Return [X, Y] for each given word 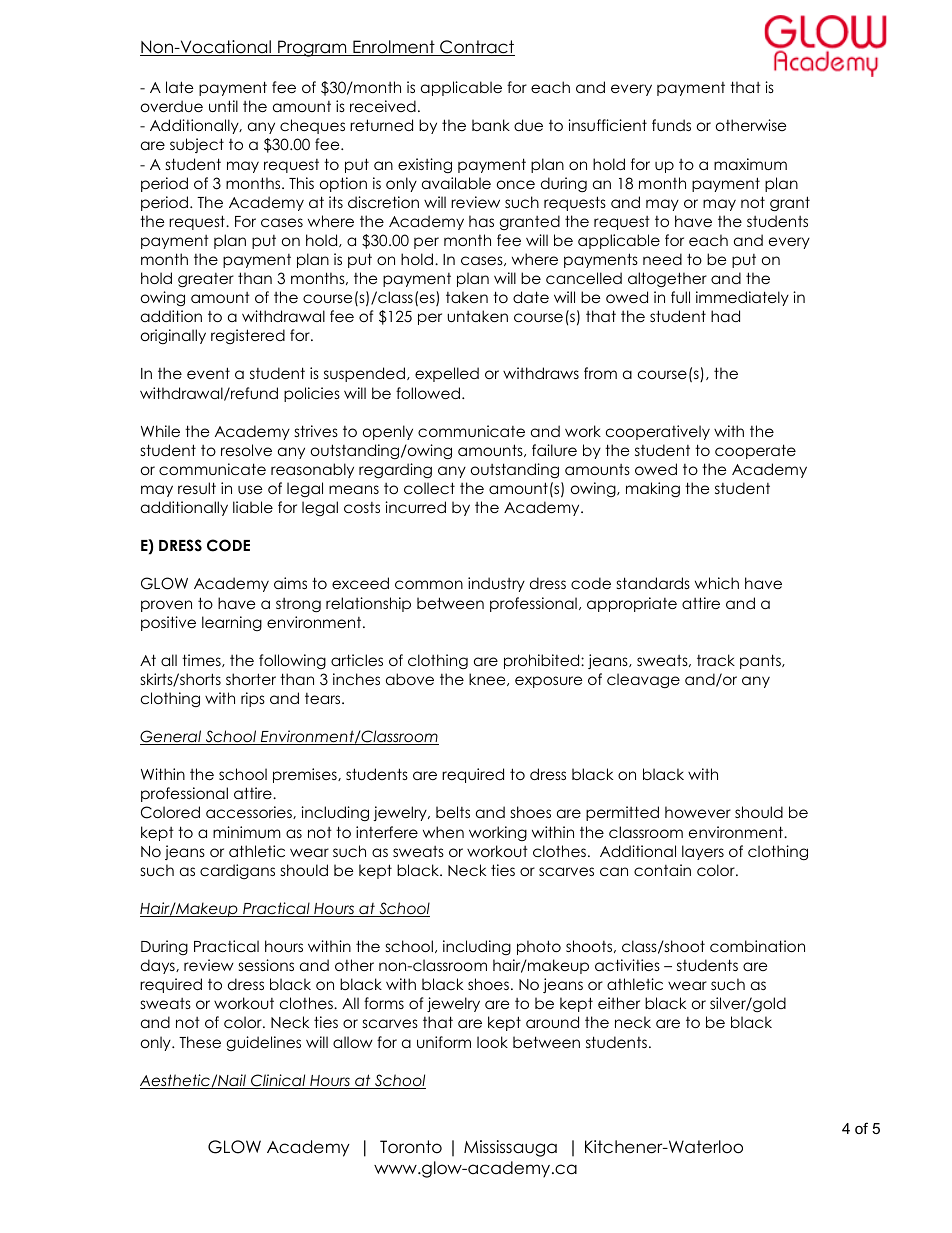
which [717, 583]
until [223, 106]
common [429, 584]
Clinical [278, 1081]
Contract [476, 48]
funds [671, 125]
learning [232, 623]
